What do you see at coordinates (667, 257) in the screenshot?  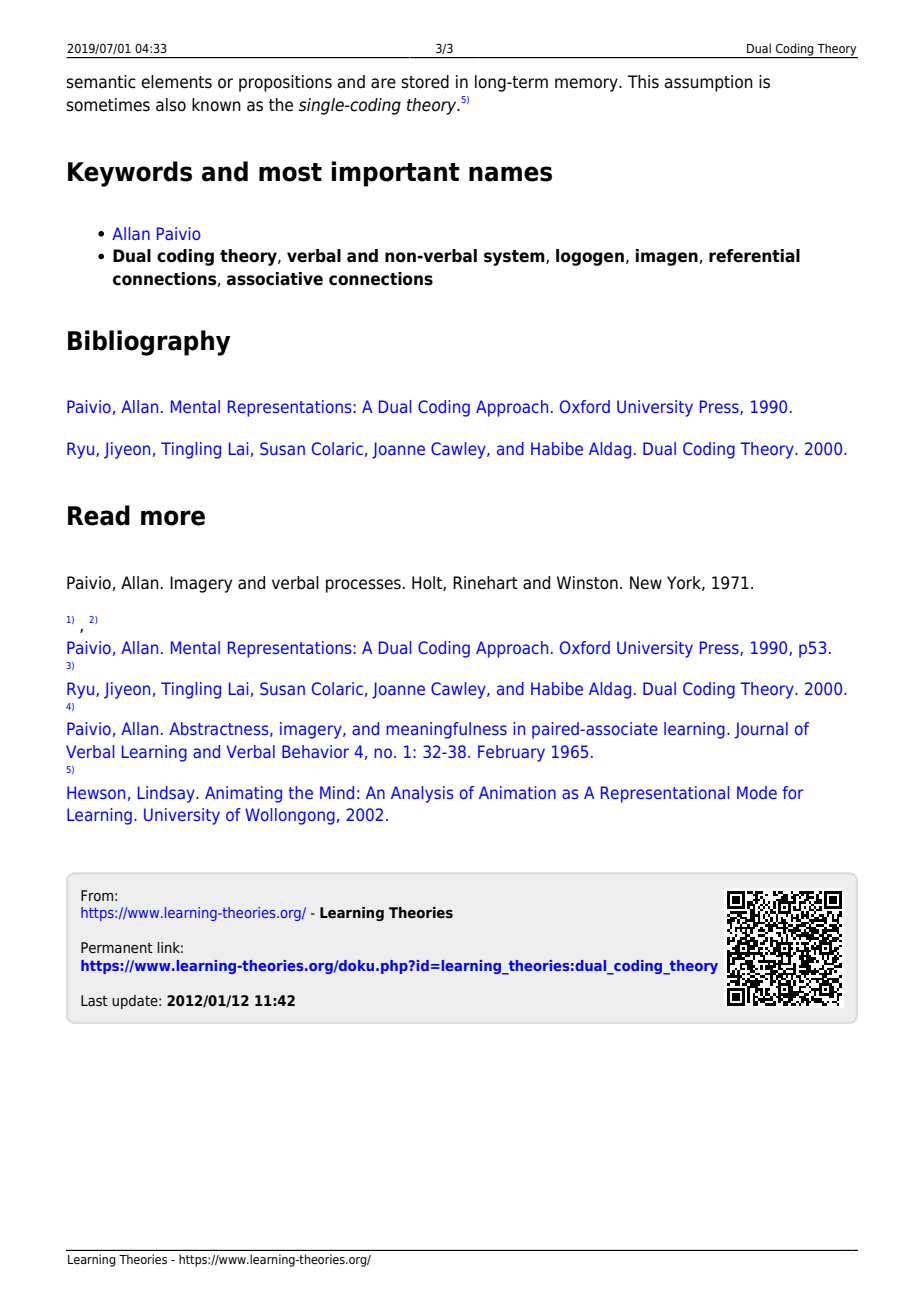 I see `imagen` at bounding box center [667, 257].
